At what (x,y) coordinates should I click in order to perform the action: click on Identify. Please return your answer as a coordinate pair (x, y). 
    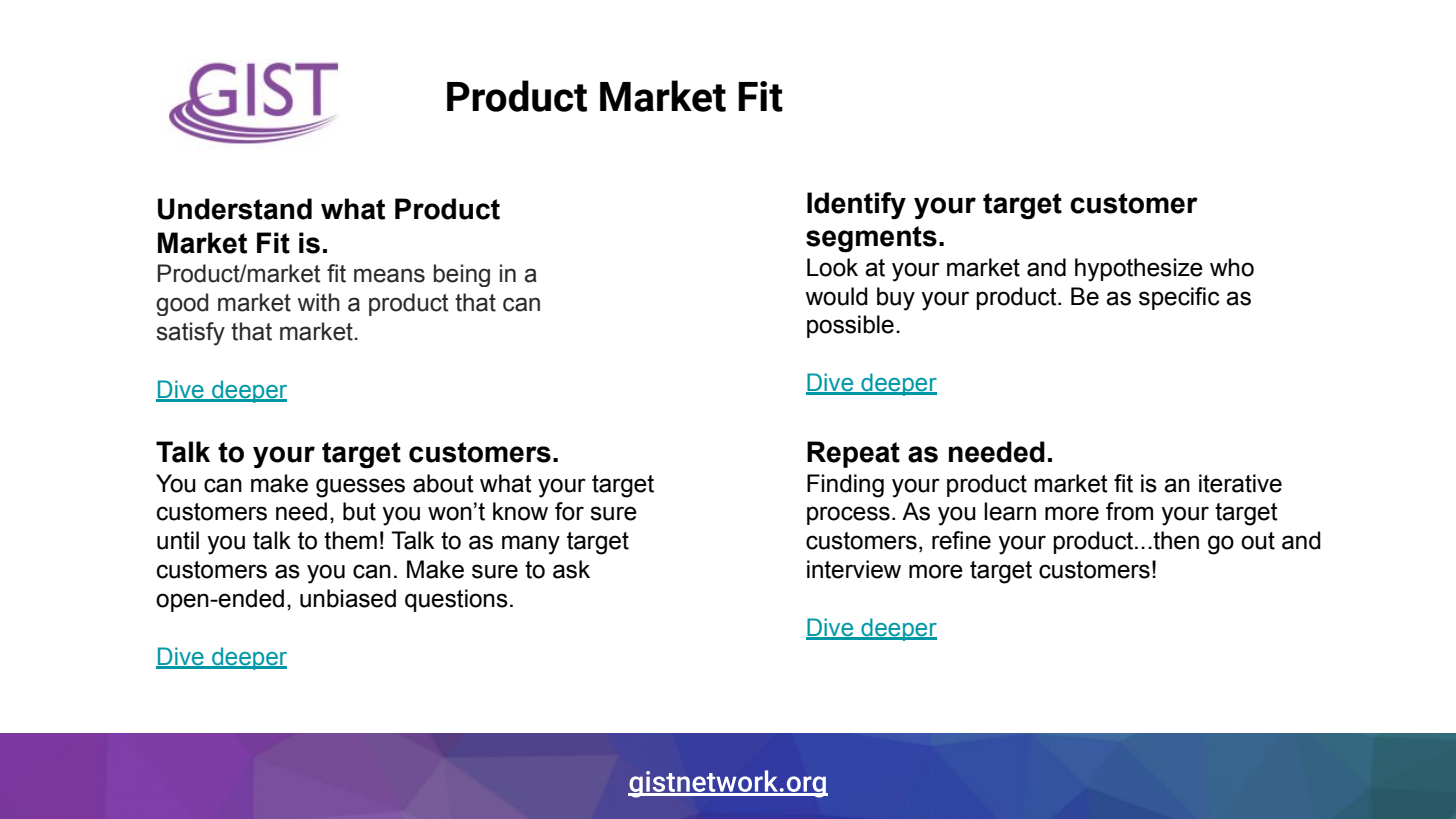
    Looking at the image, I should click on (856, 205).
